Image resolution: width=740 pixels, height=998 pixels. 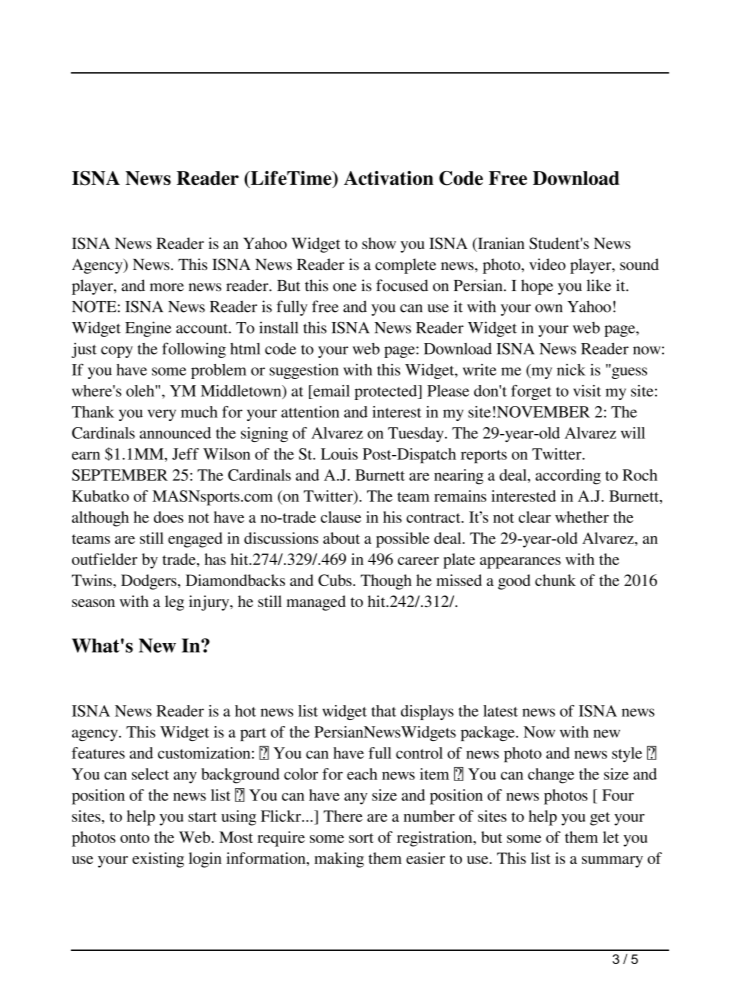 I want to click on Activation, so click(x=389, y=178).
